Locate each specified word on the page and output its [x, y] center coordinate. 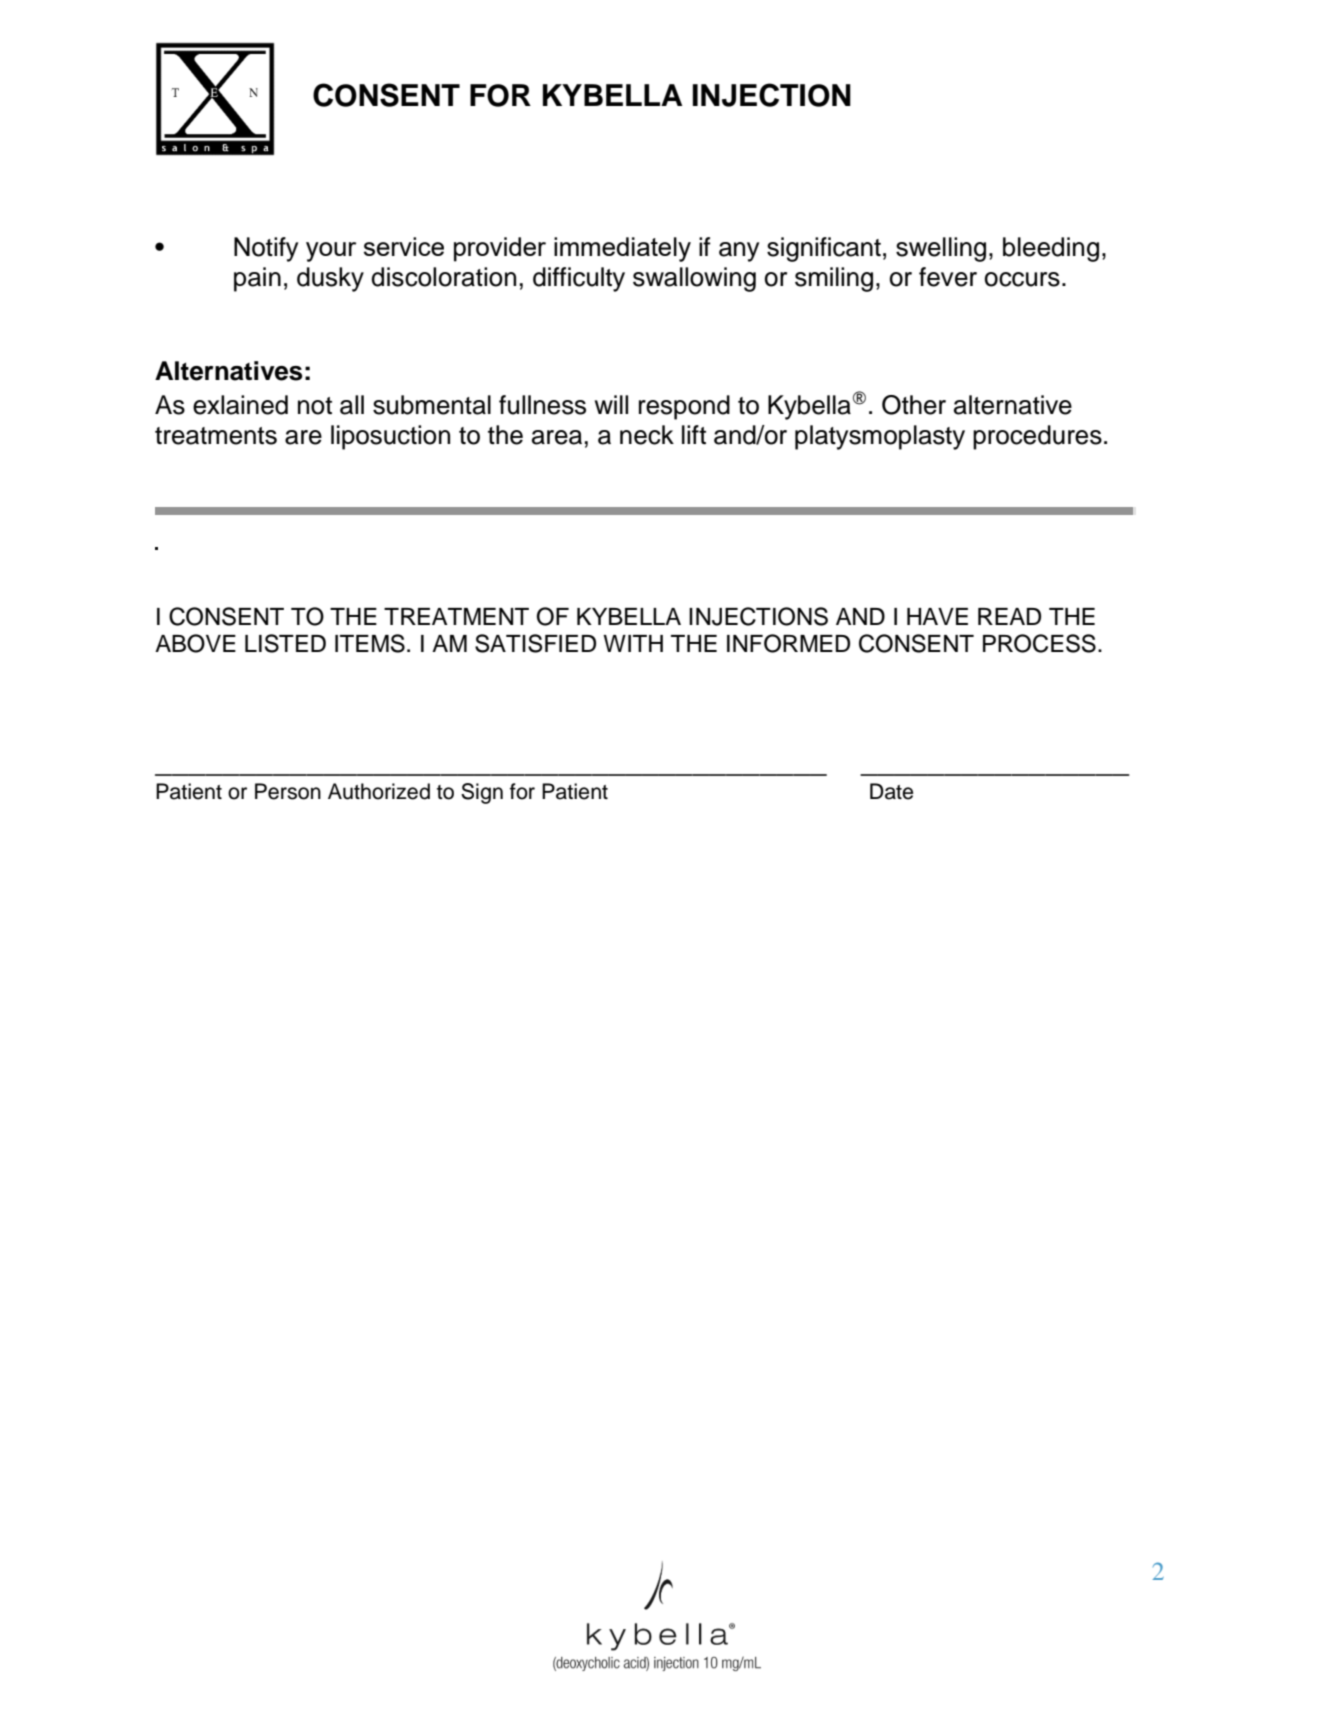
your [331, 252]
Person [288, 791]
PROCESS [1039, 643]
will [611, 404]
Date [891, 791]
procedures [1037, 437]
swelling [941, 249]
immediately [622, 249]
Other [914, 405]
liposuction [390, 437]
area [557, 437]
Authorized [379, 791]
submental [432, 405]
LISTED [285, 643]
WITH [633, 643]
